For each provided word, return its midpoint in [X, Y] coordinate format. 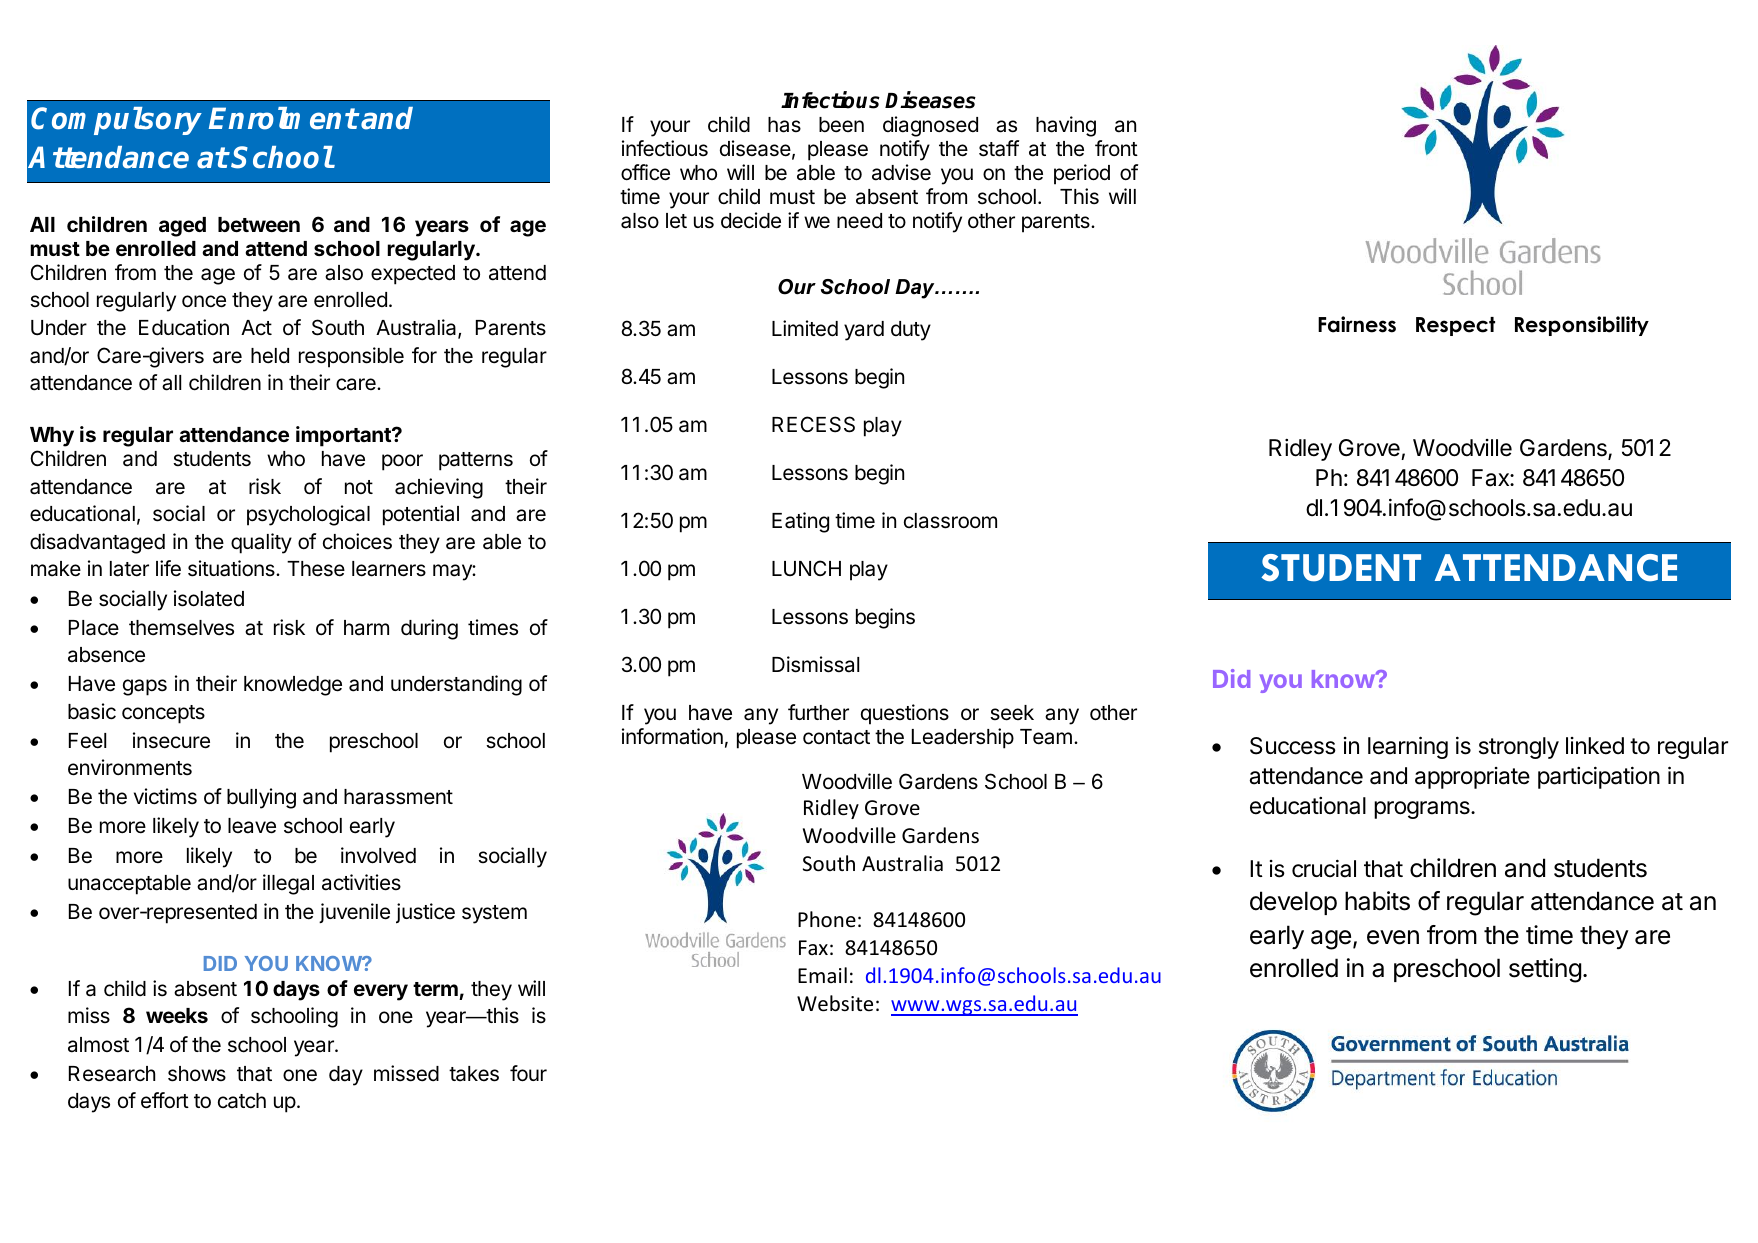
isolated [209, 598]
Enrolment [283, 118]
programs [1423, 810]
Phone [827, 919]
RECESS [813, 424]
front [1116, 148]
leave [252, 826]
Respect [1455, 326]
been [841, 125]
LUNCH [806, 568]
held [270, 356]
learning [1408, 747]
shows [197, 1074]
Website [835, 1003]
